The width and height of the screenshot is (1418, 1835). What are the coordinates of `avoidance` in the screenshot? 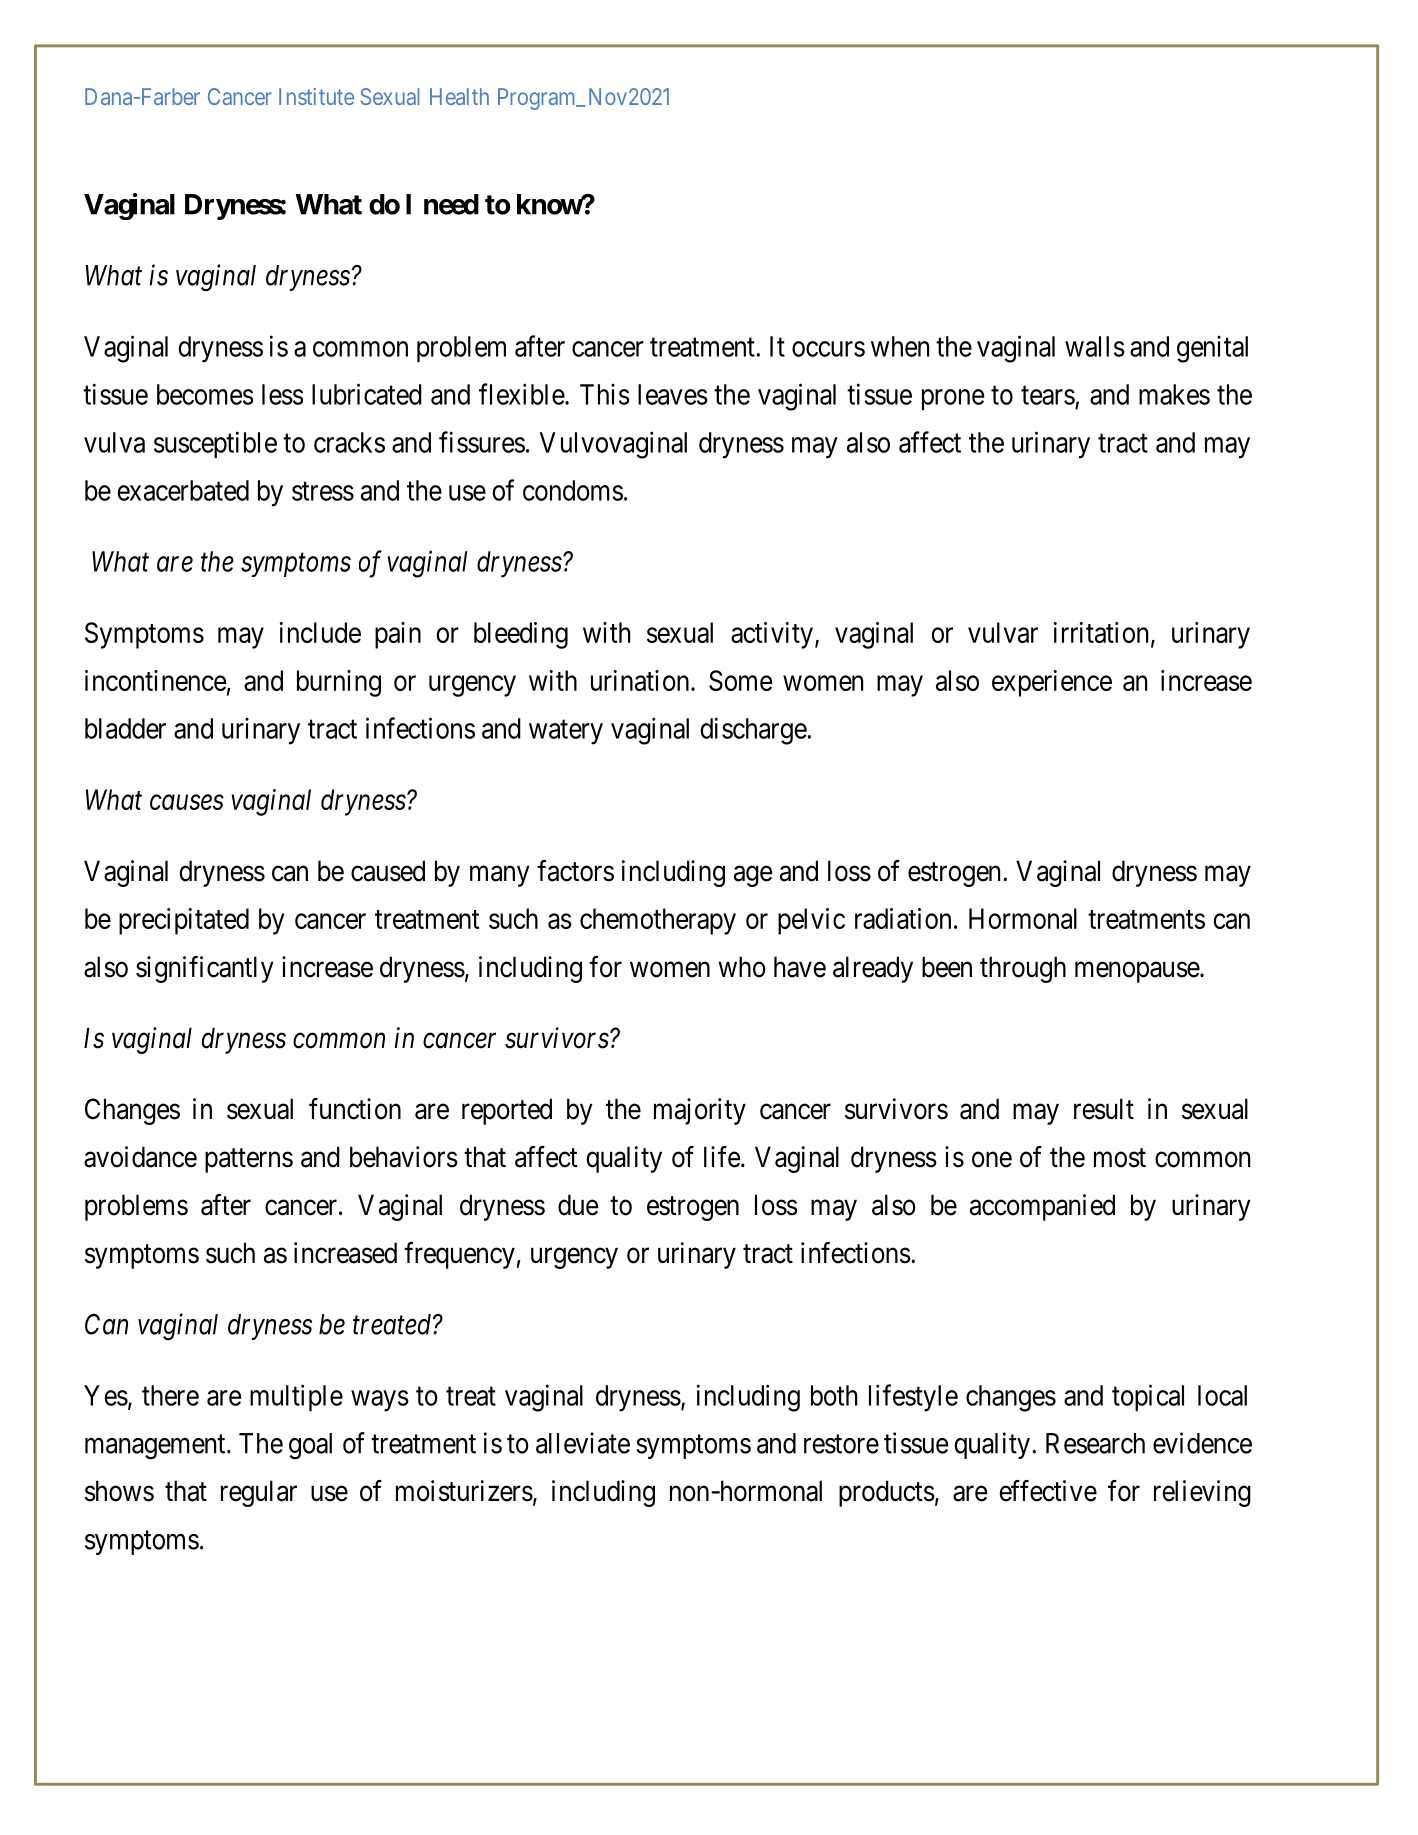 It's located at (140, 1157).
